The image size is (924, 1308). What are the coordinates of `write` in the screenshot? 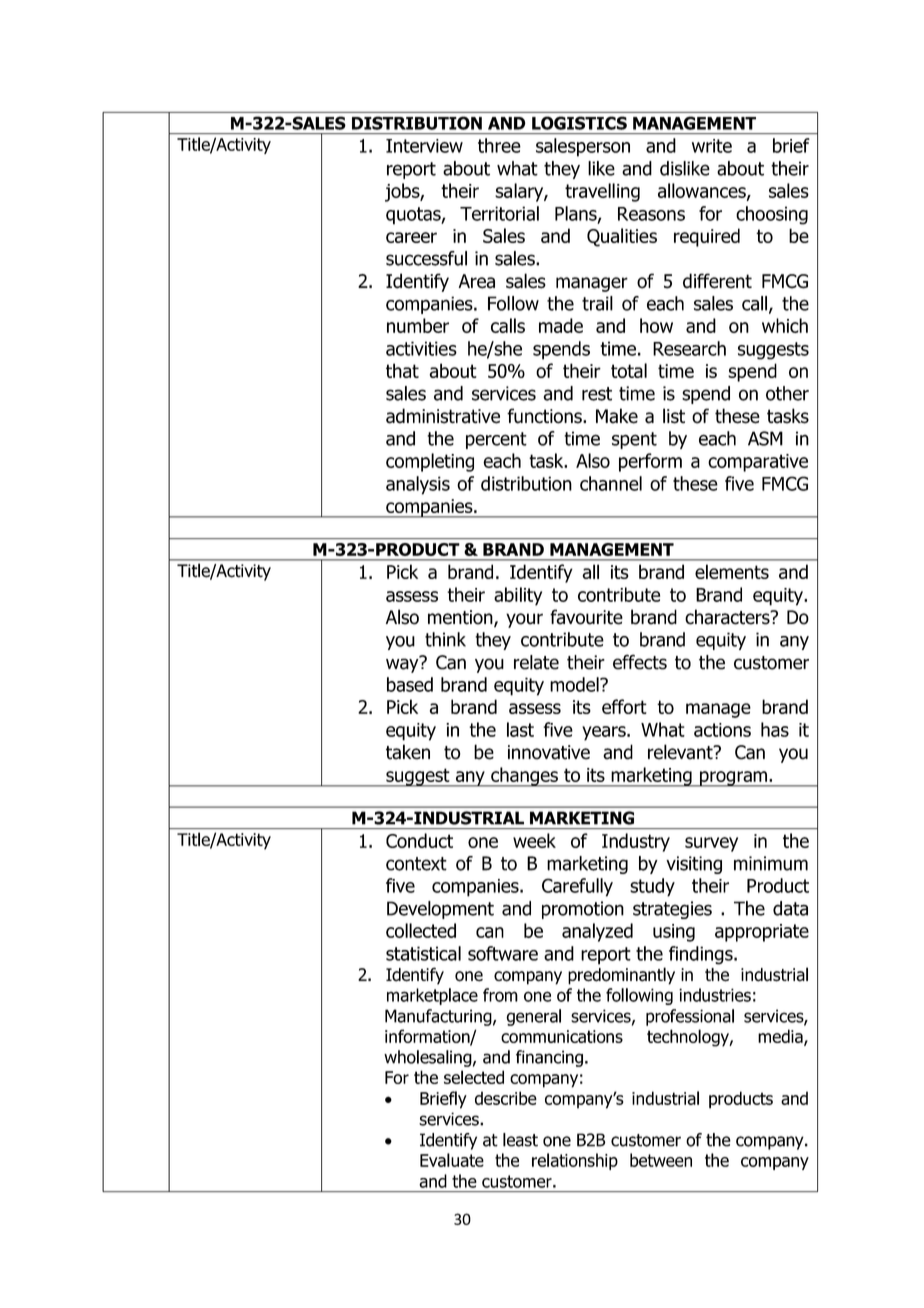 It's located at (712, 146).
